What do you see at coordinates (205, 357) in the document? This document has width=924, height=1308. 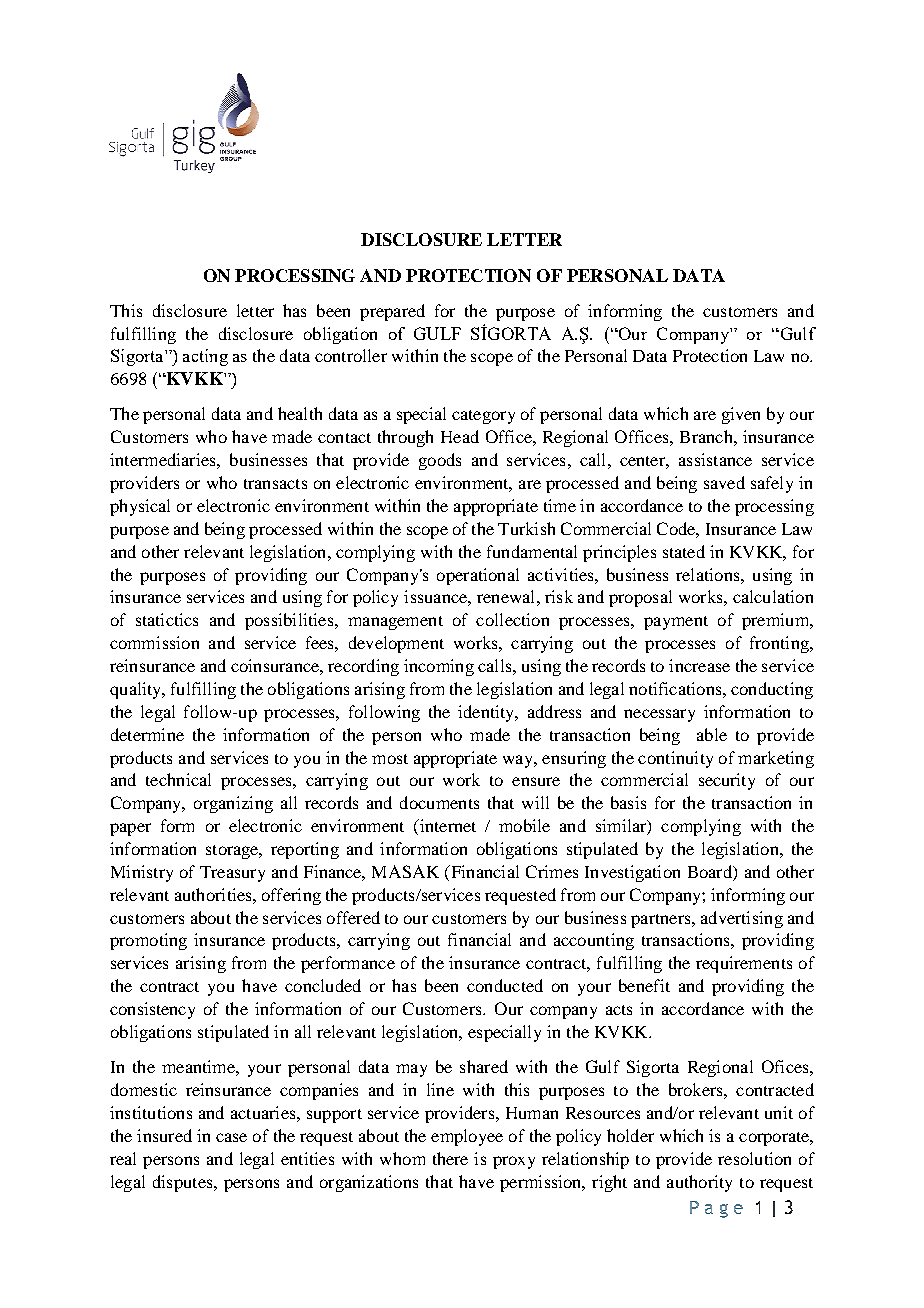 I see `acting` at bounding box center [205, 357].
